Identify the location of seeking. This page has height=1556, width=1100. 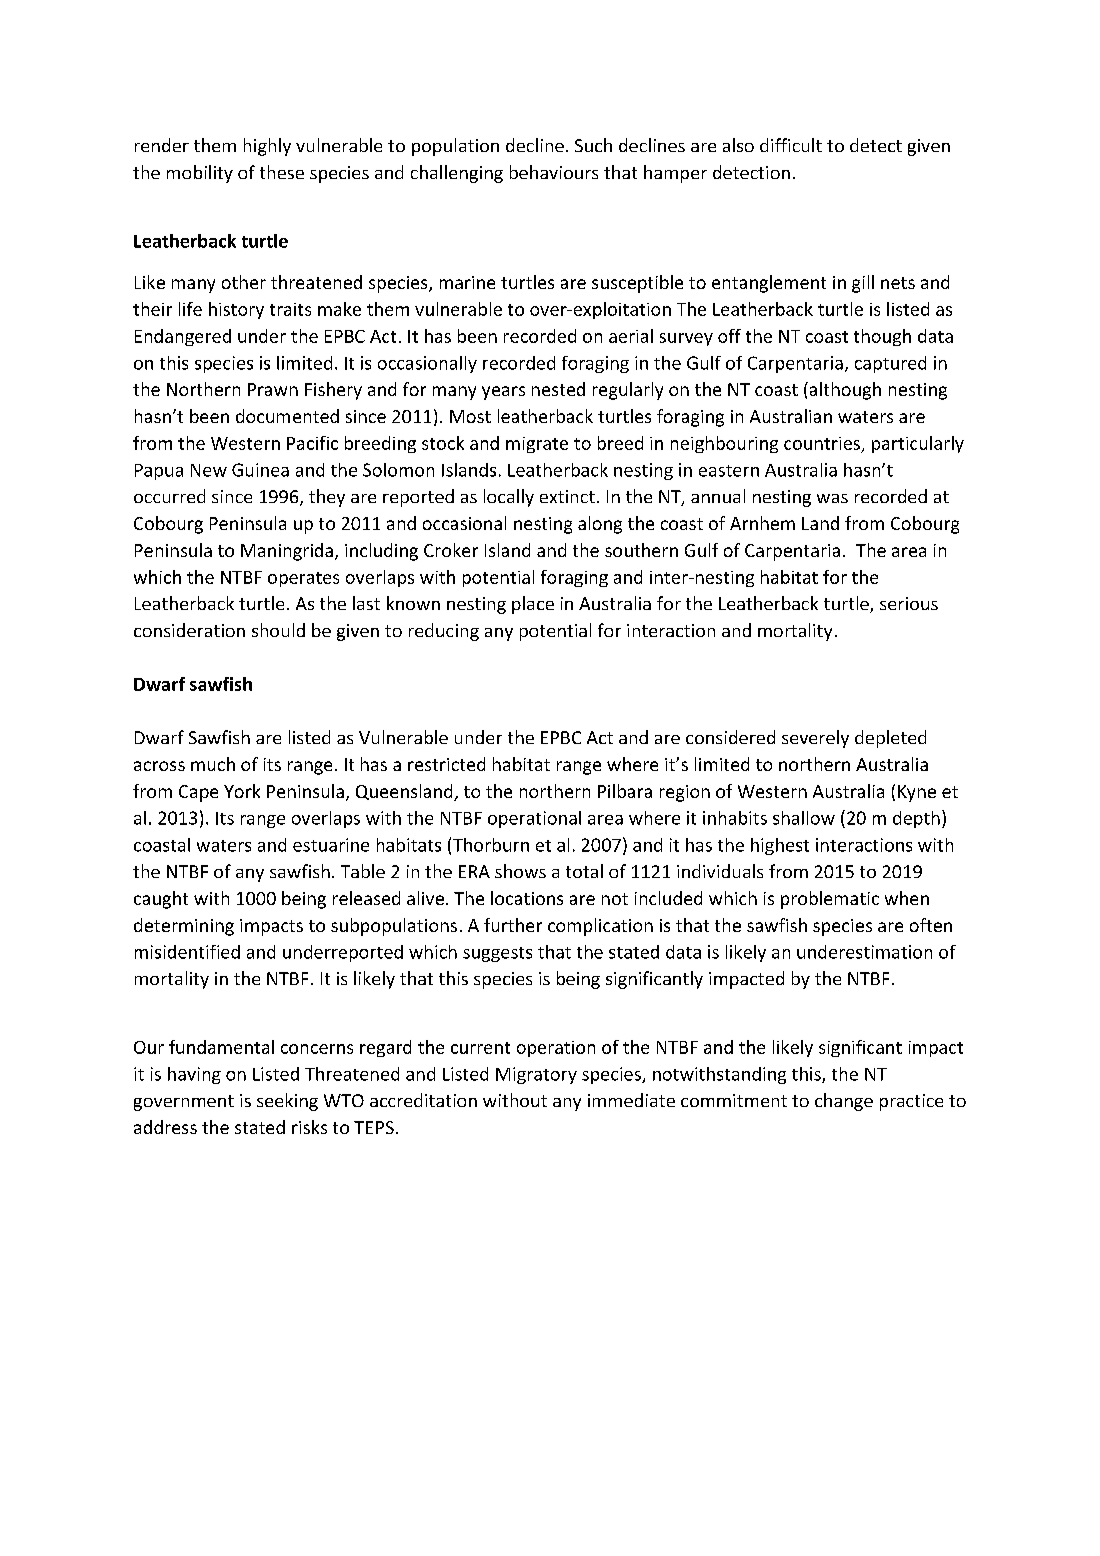
(287, 1102).
